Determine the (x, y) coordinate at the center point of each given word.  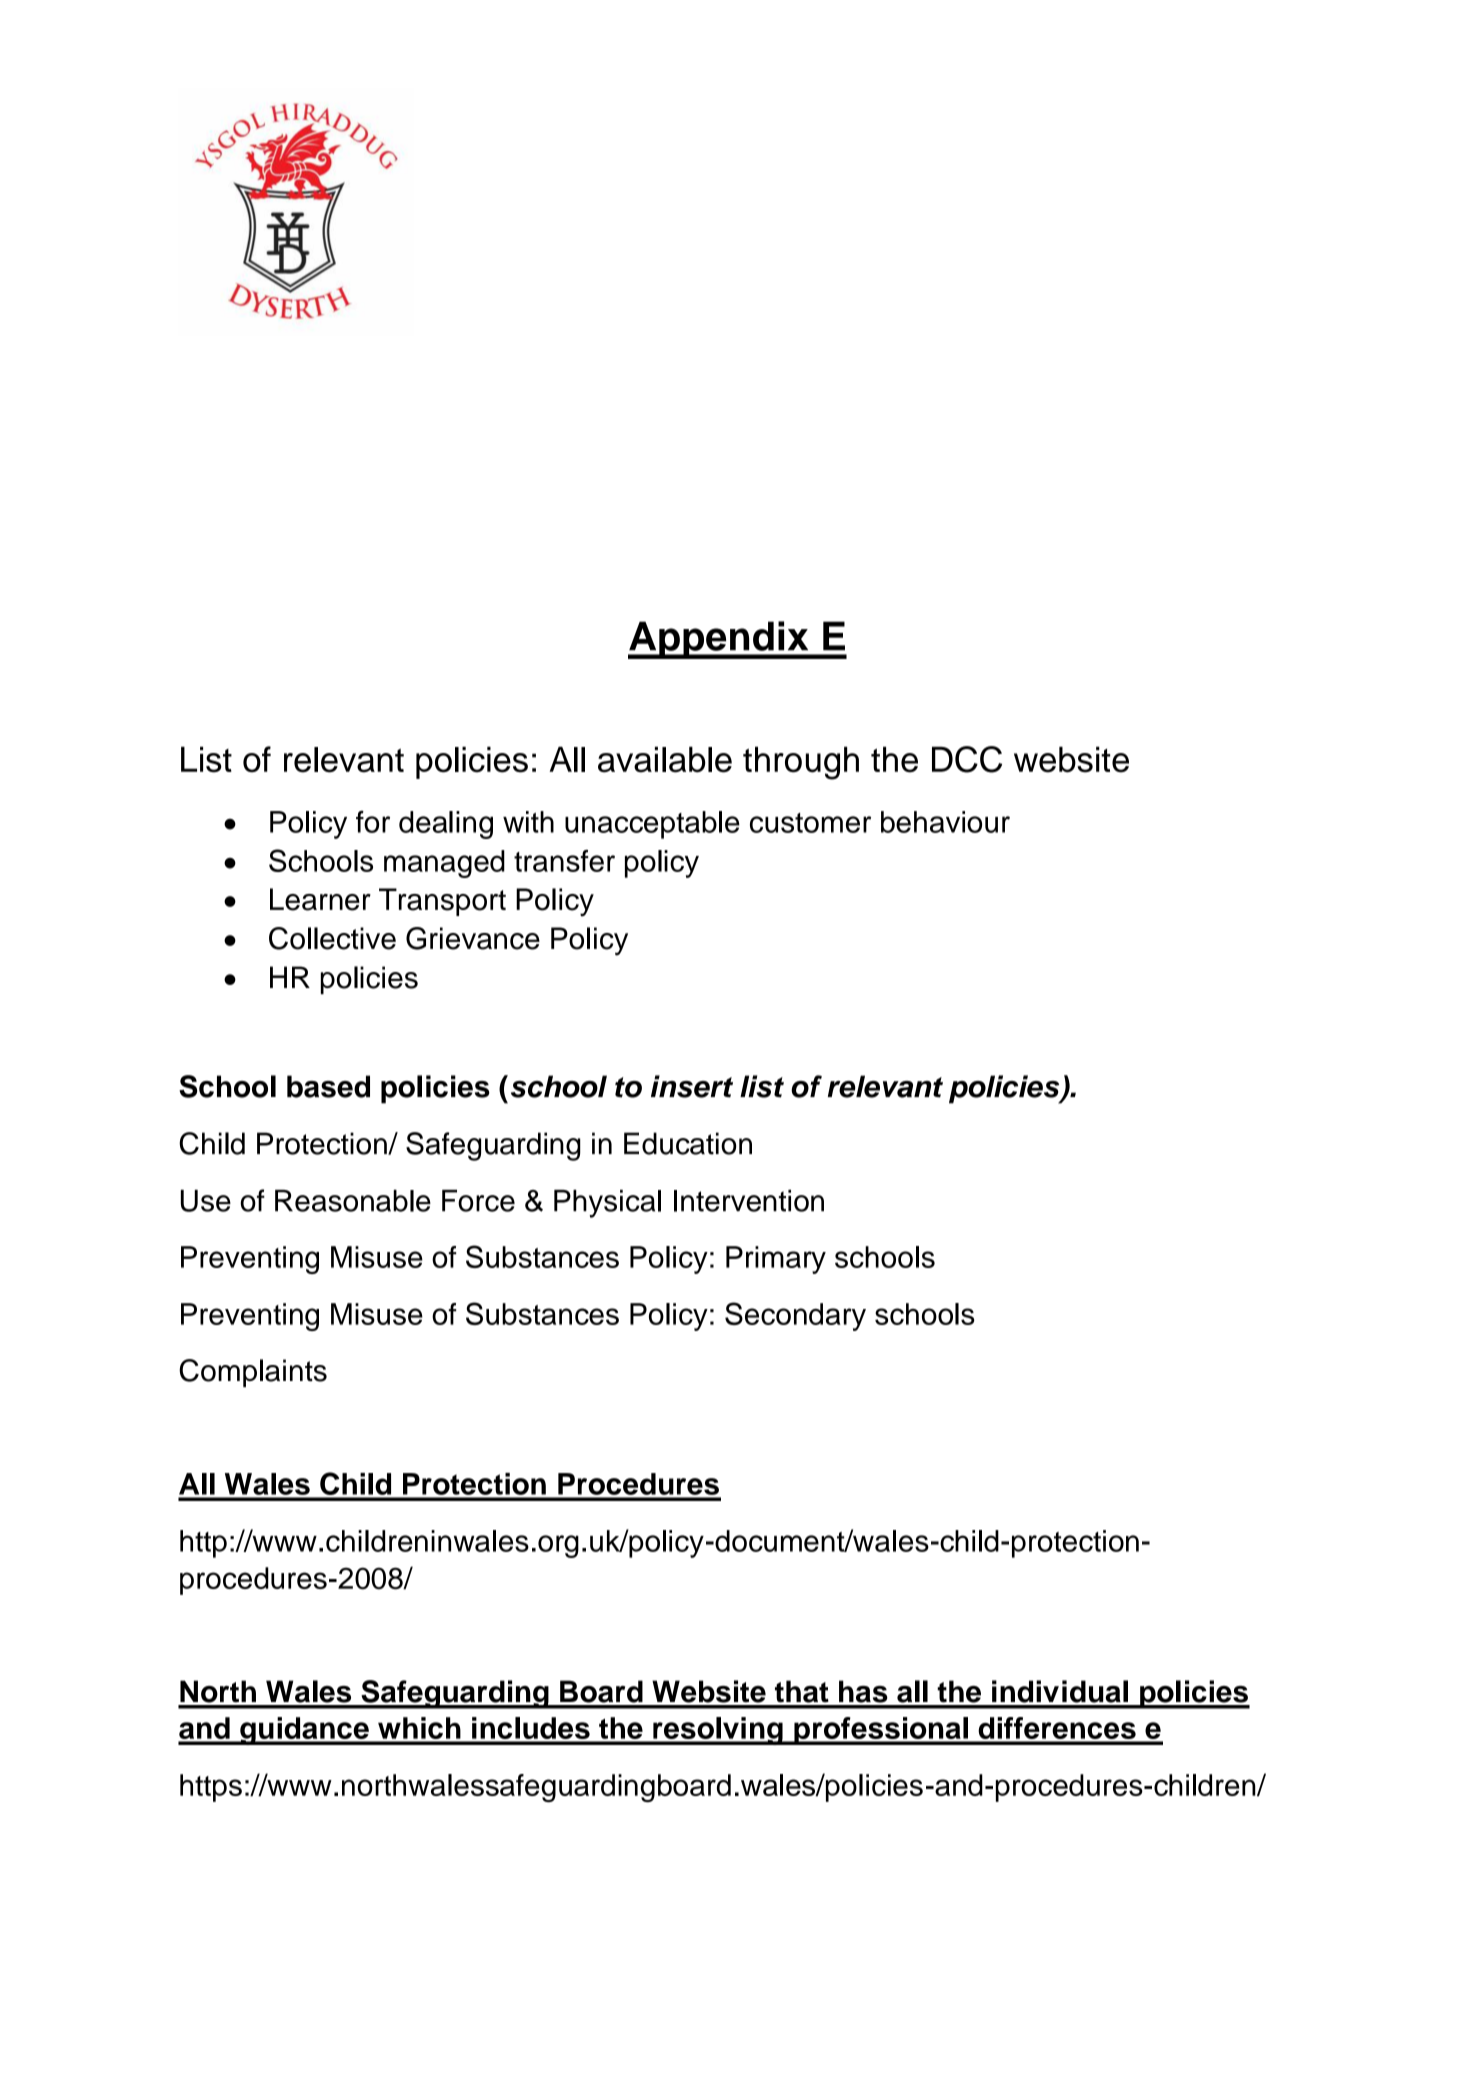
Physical (607, 1204)
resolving (718, 1731)
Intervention (749, 1201)
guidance (304, 1731)
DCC (967, 759)
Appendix (719, 640)
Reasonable (353, 1201)
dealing (446, 825)
